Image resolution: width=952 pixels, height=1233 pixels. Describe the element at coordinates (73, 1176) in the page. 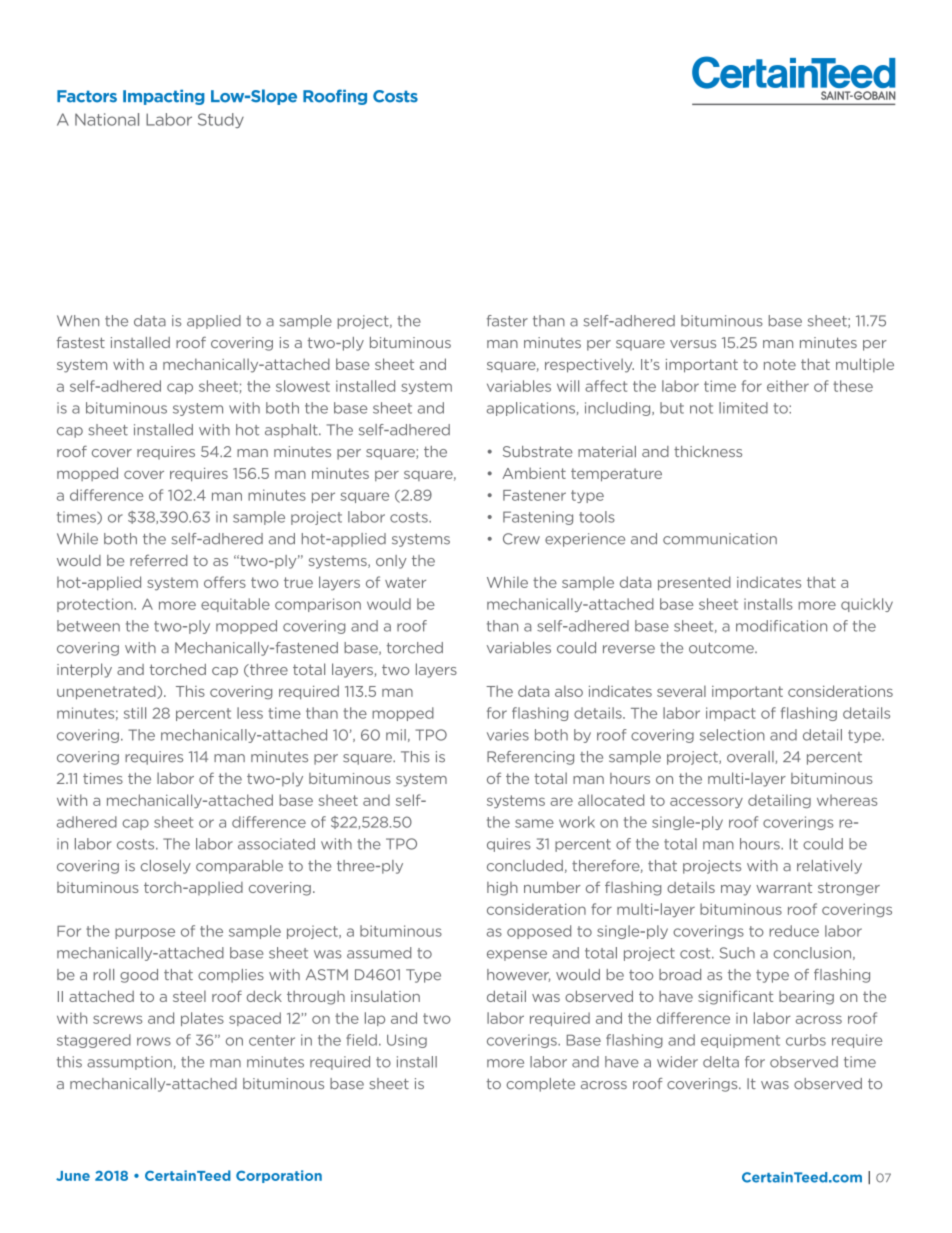

I see `June` at that location.
